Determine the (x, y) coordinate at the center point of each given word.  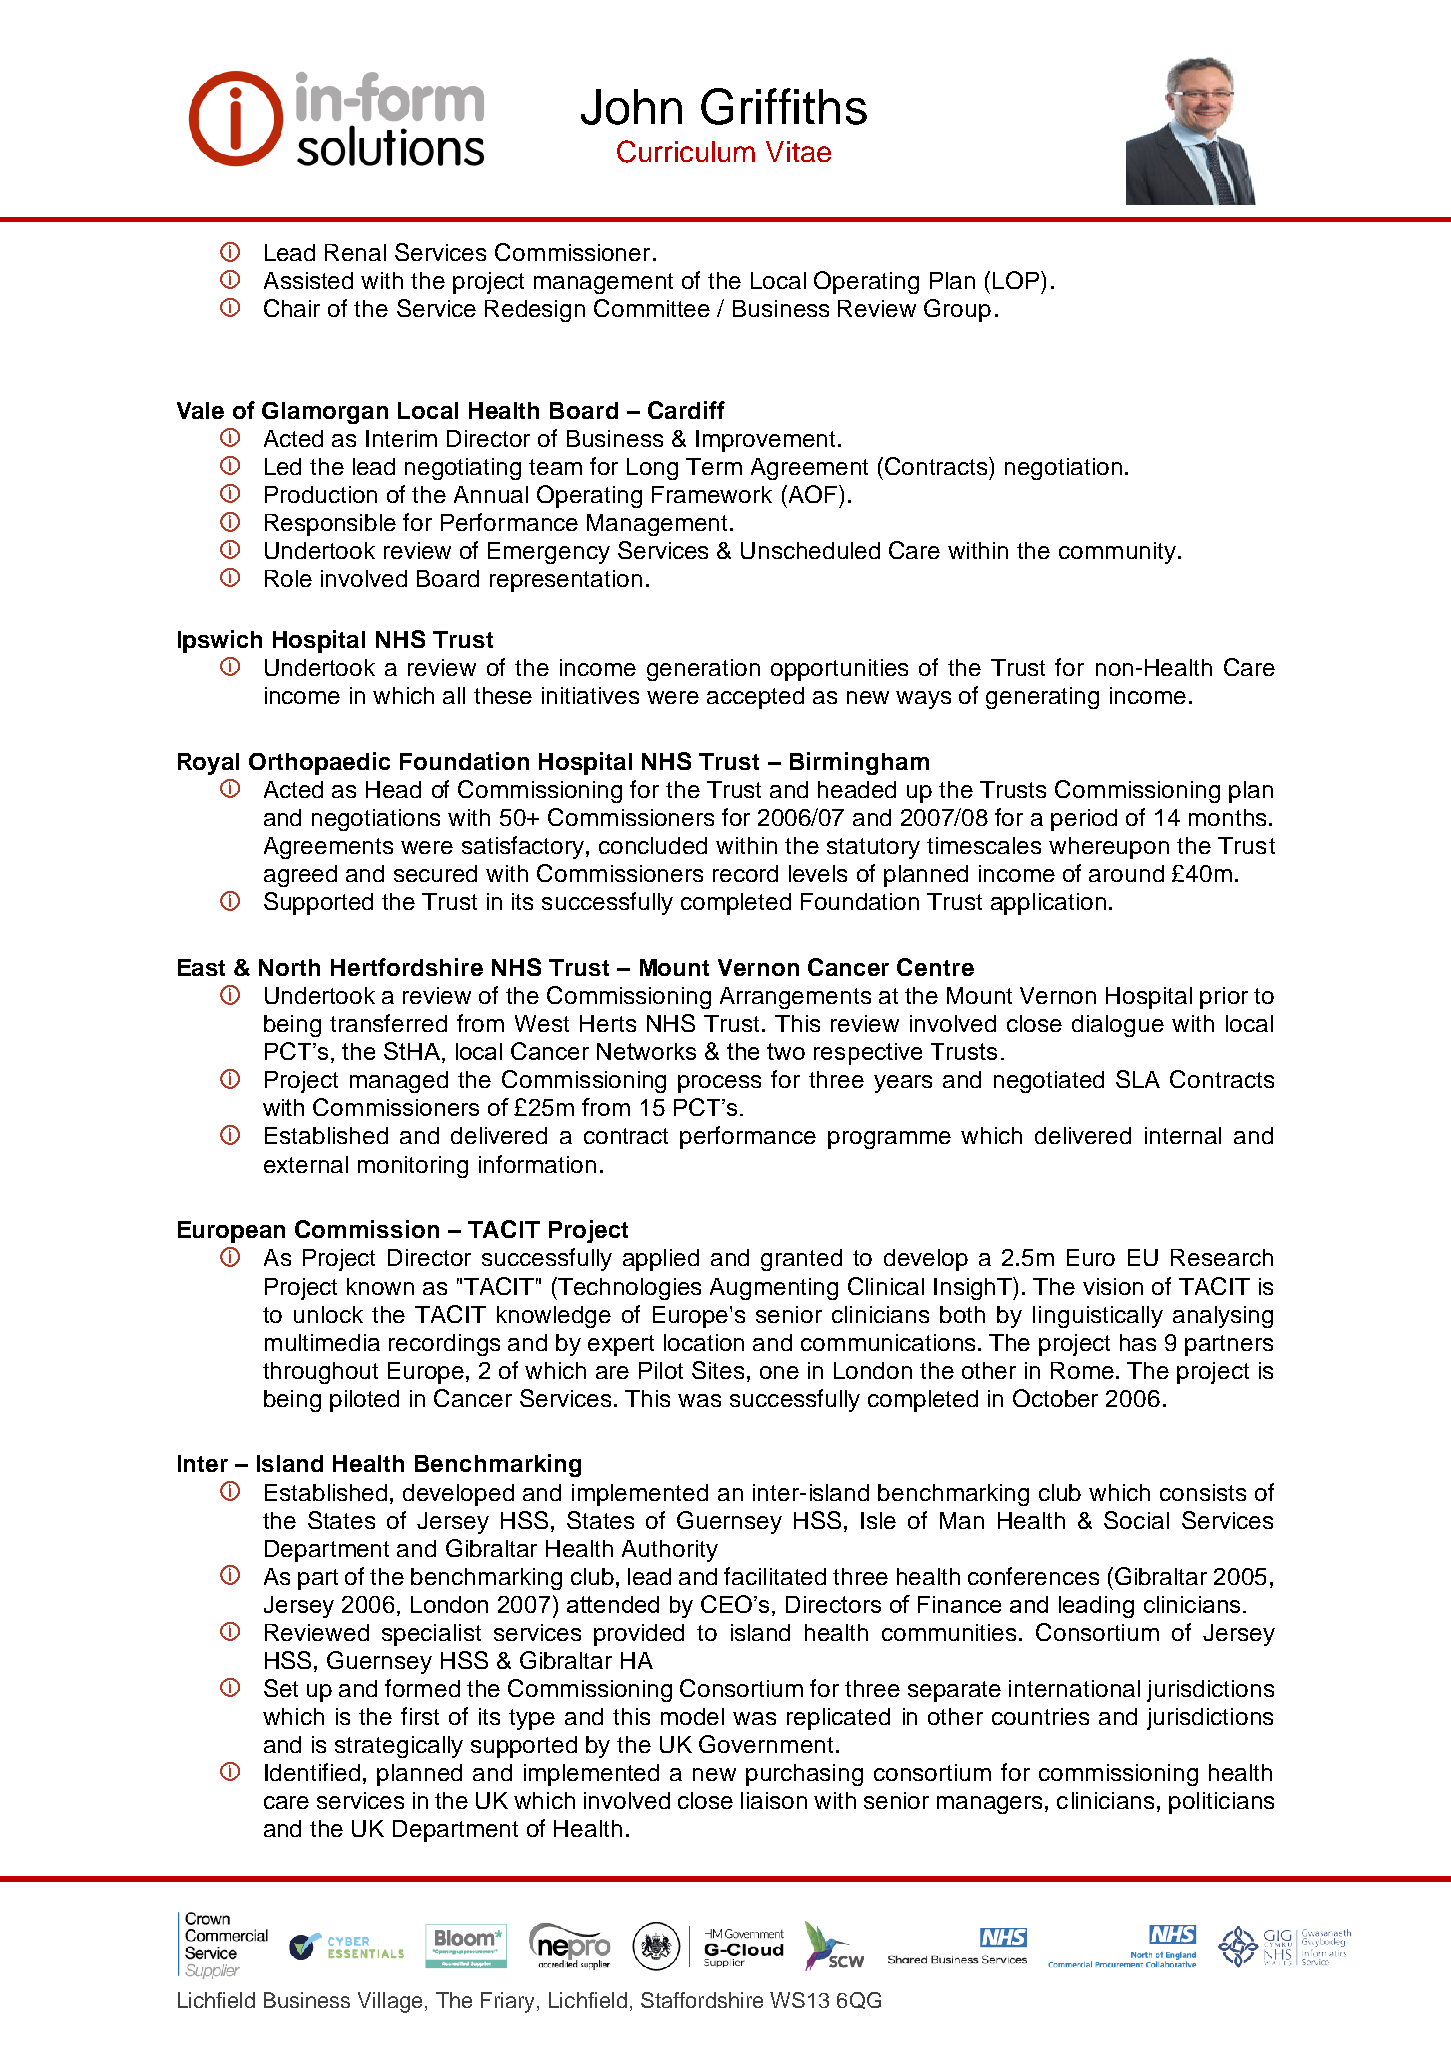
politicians (1221, 1803)
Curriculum (686, 151)
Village (390, 2002)
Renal (355, 252)
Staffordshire (702, 2000)
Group (957, 310)
